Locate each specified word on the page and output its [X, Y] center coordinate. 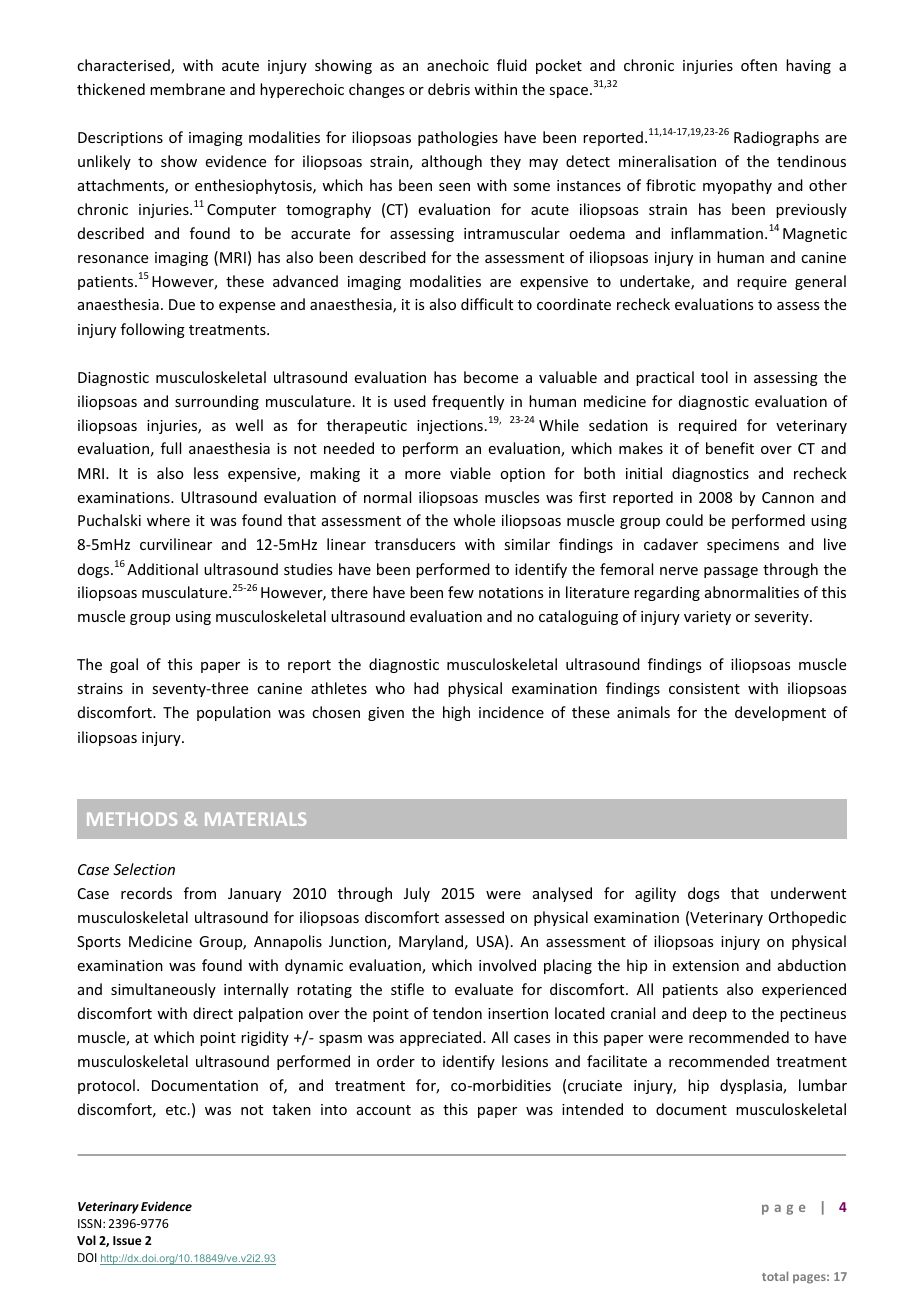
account [384, 1110]
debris [449, 89]
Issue [127, 1240]
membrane [187, 89]
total [775, 1276]
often [759, 65]
